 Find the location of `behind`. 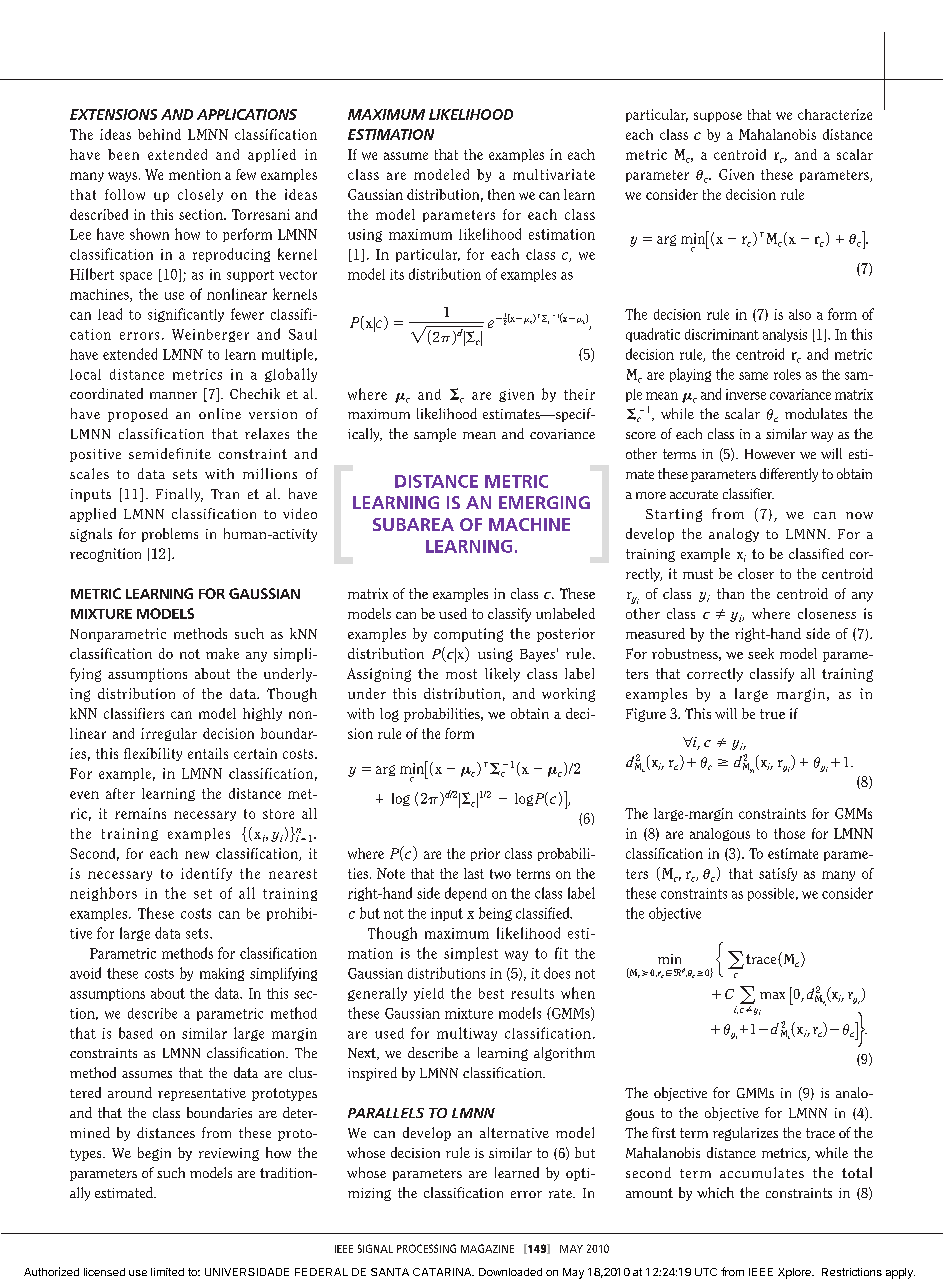

behind is located at coordinates (159, 134).
